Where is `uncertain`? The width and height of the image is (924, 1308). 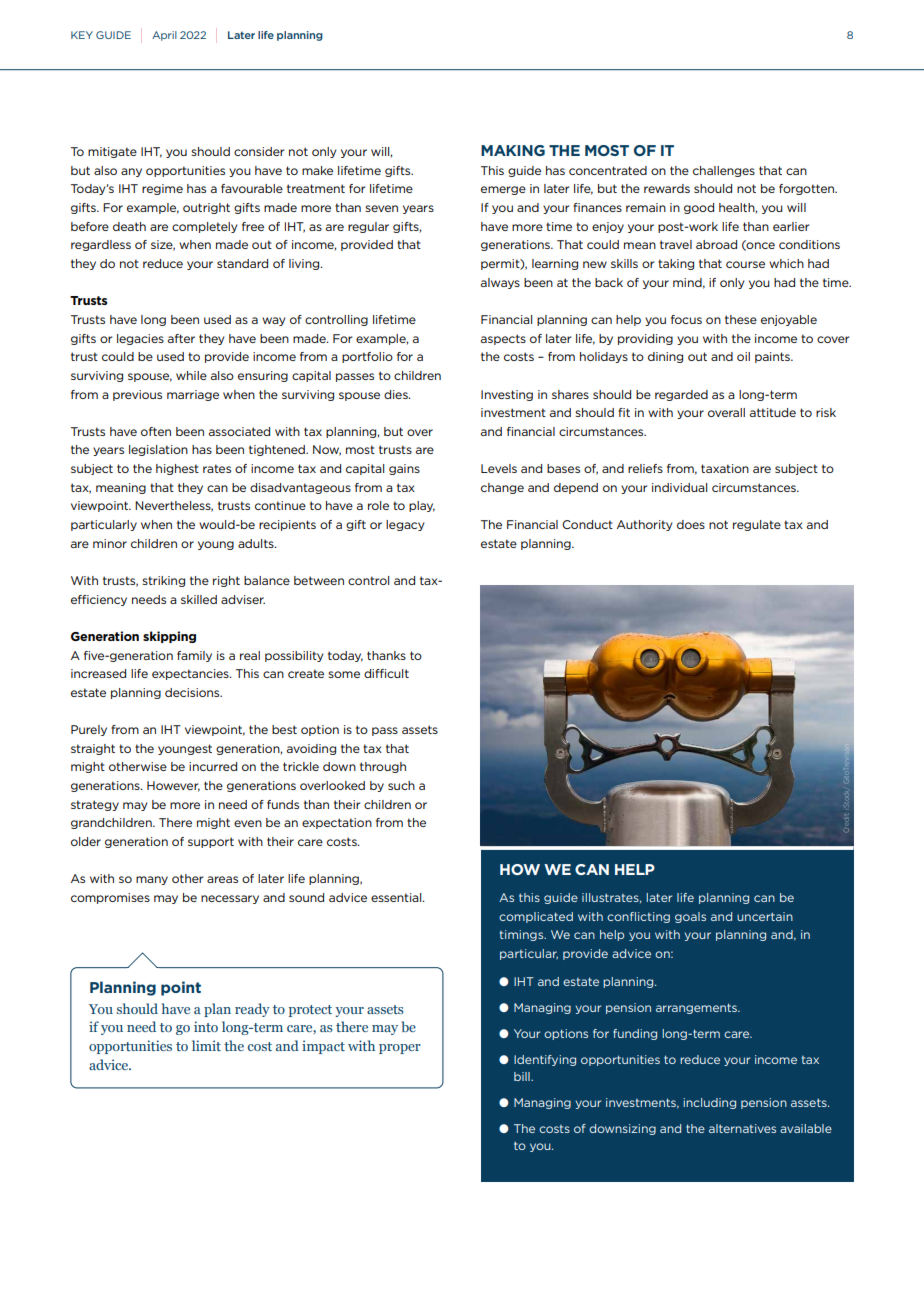 uncertain is located at coordinates (765, 916).
